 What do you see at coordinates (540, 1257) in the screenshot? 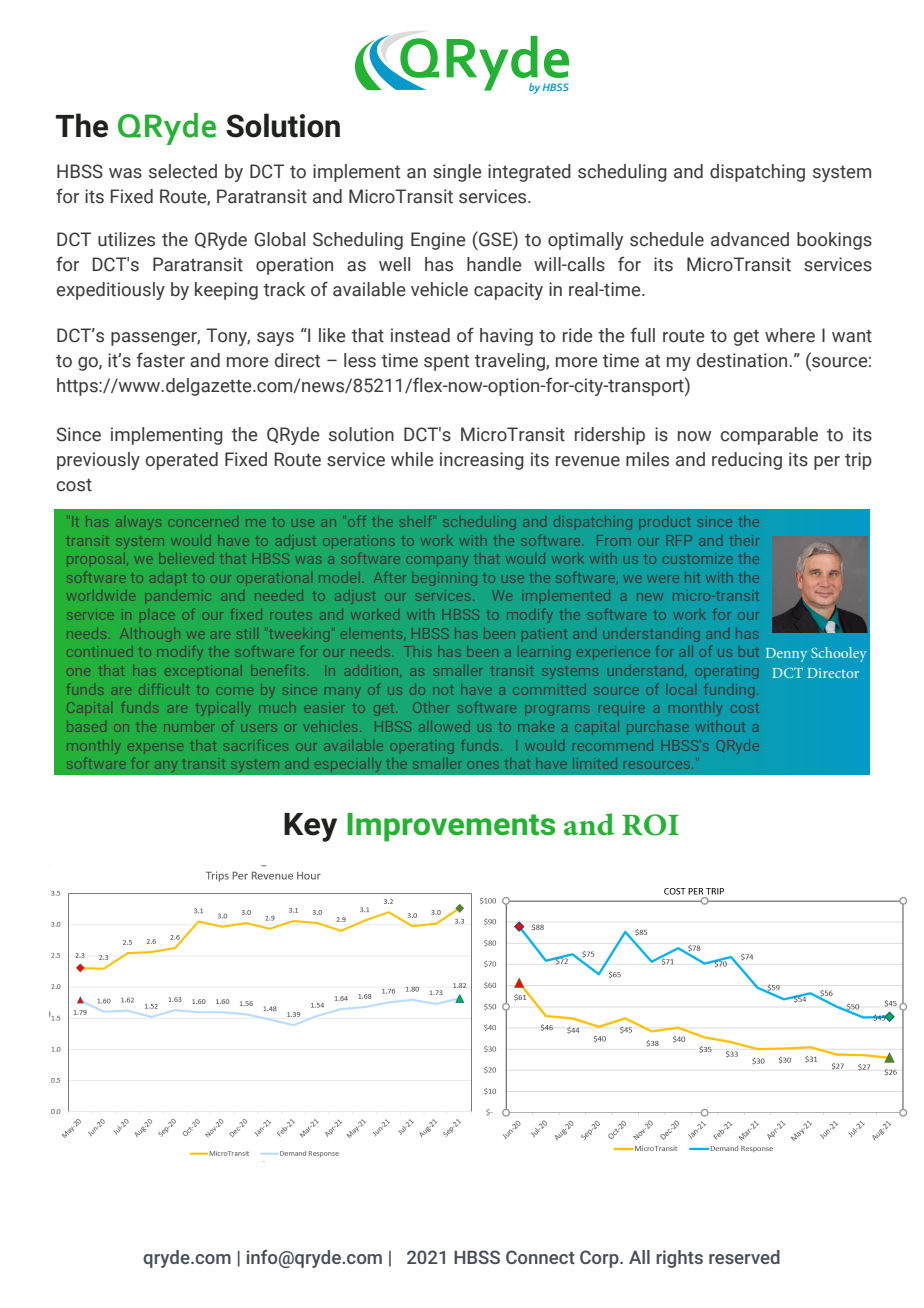
I see `Connect` at bounding box center [540, 1257].
